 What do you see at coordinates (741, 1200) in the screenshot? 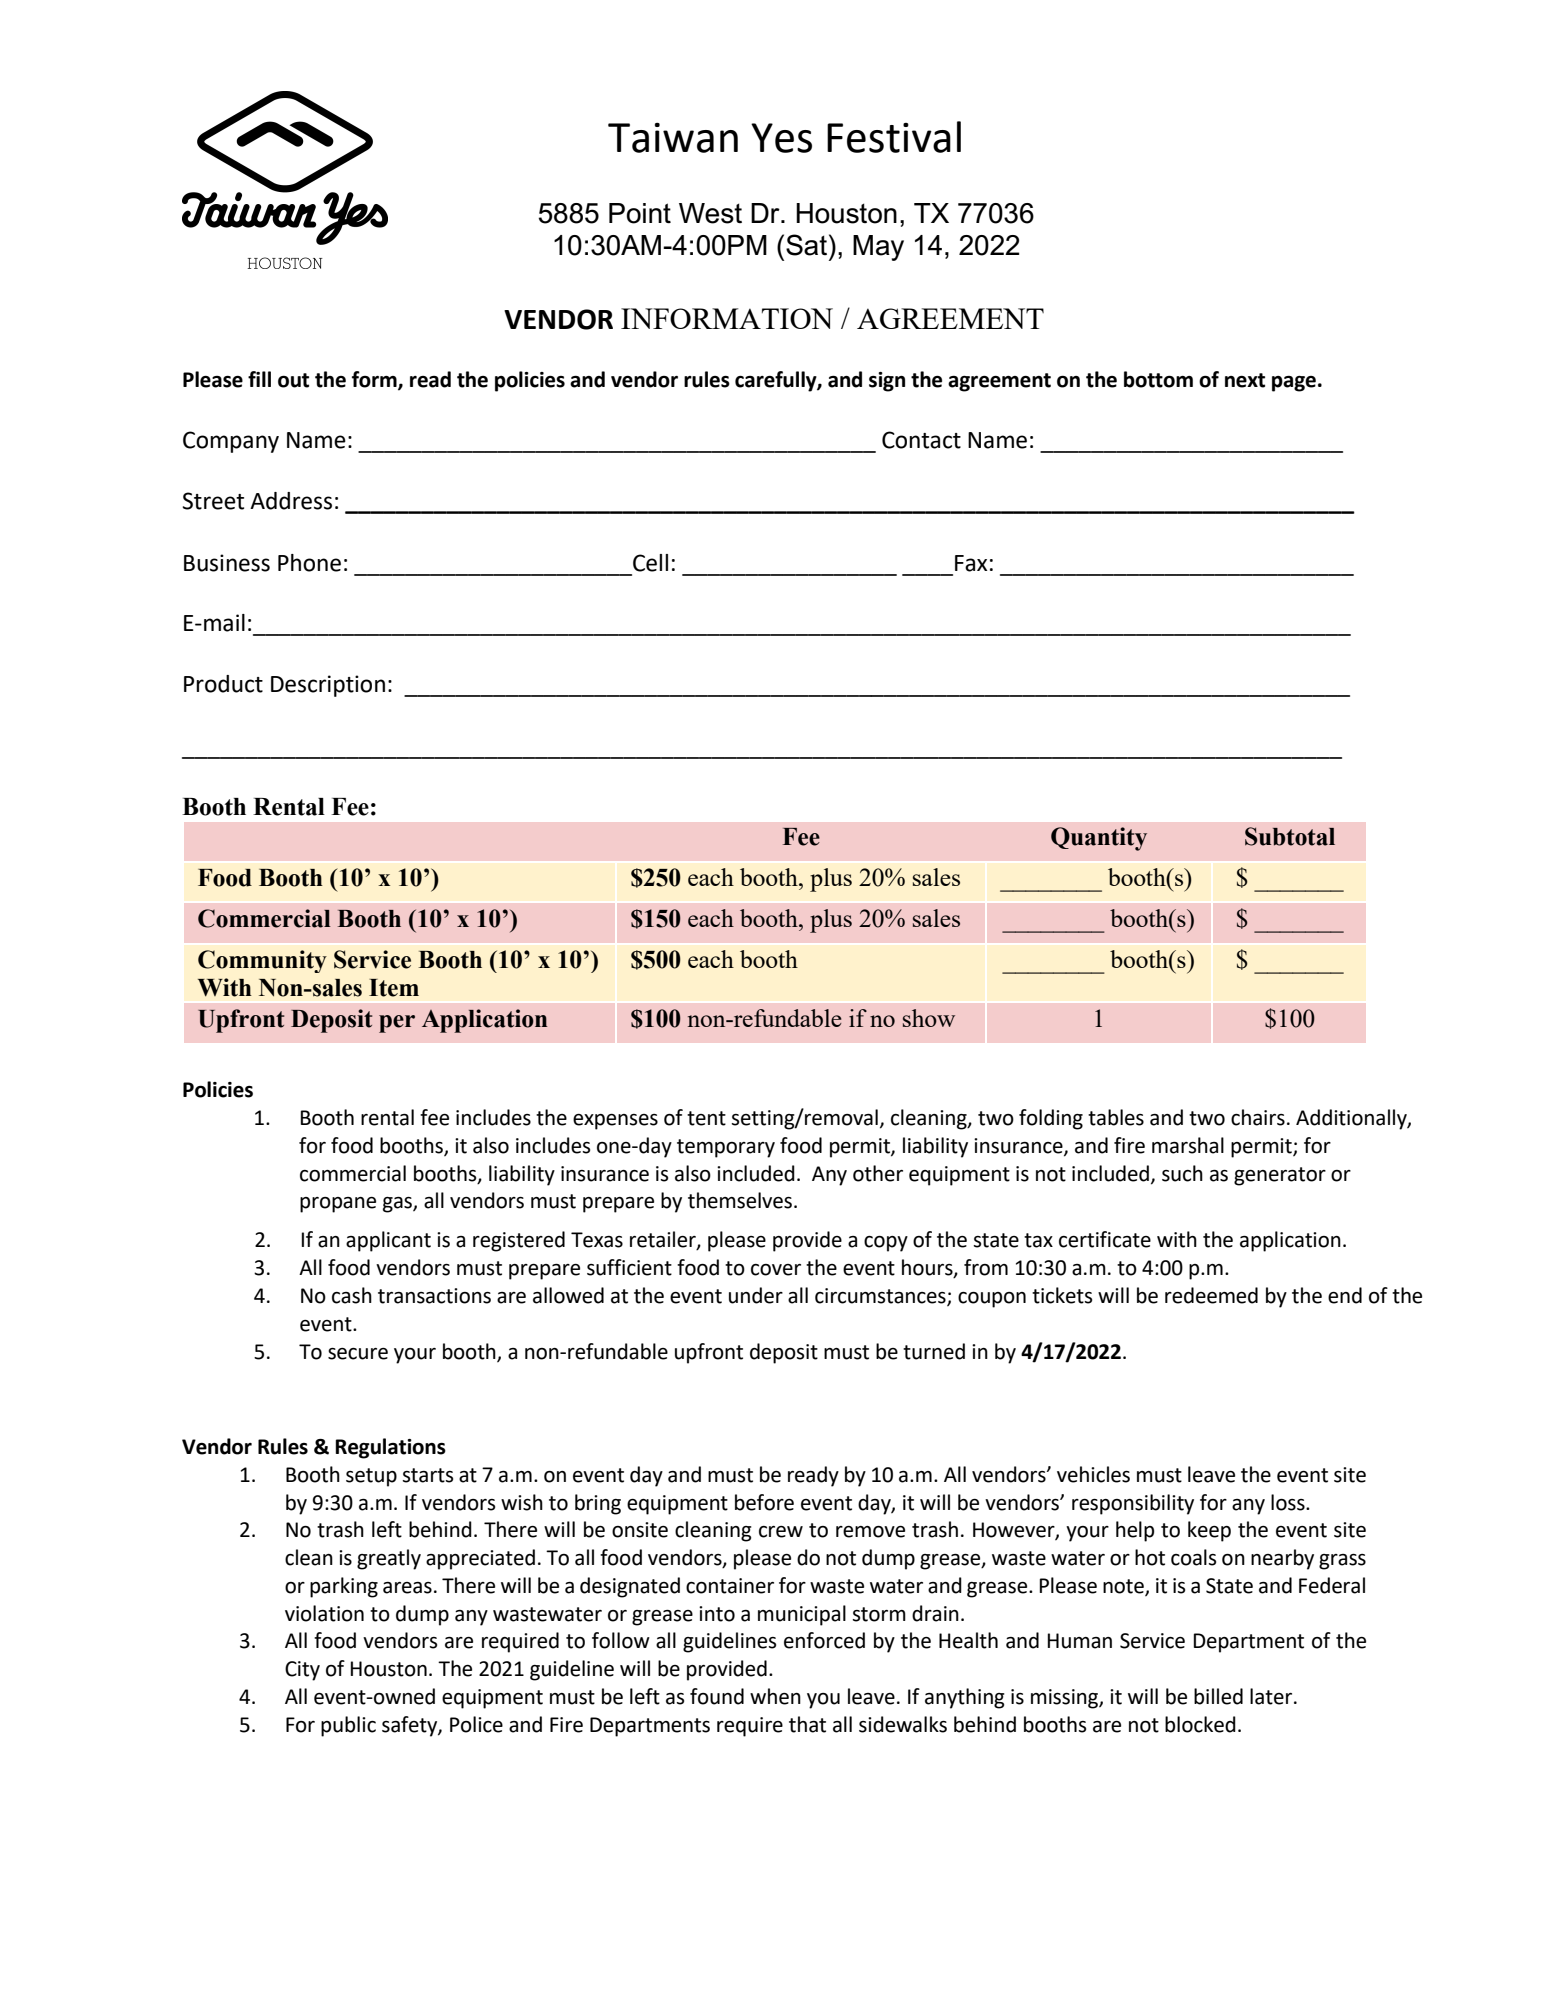
I see `themselves` at bounding box center [741, 1200].
